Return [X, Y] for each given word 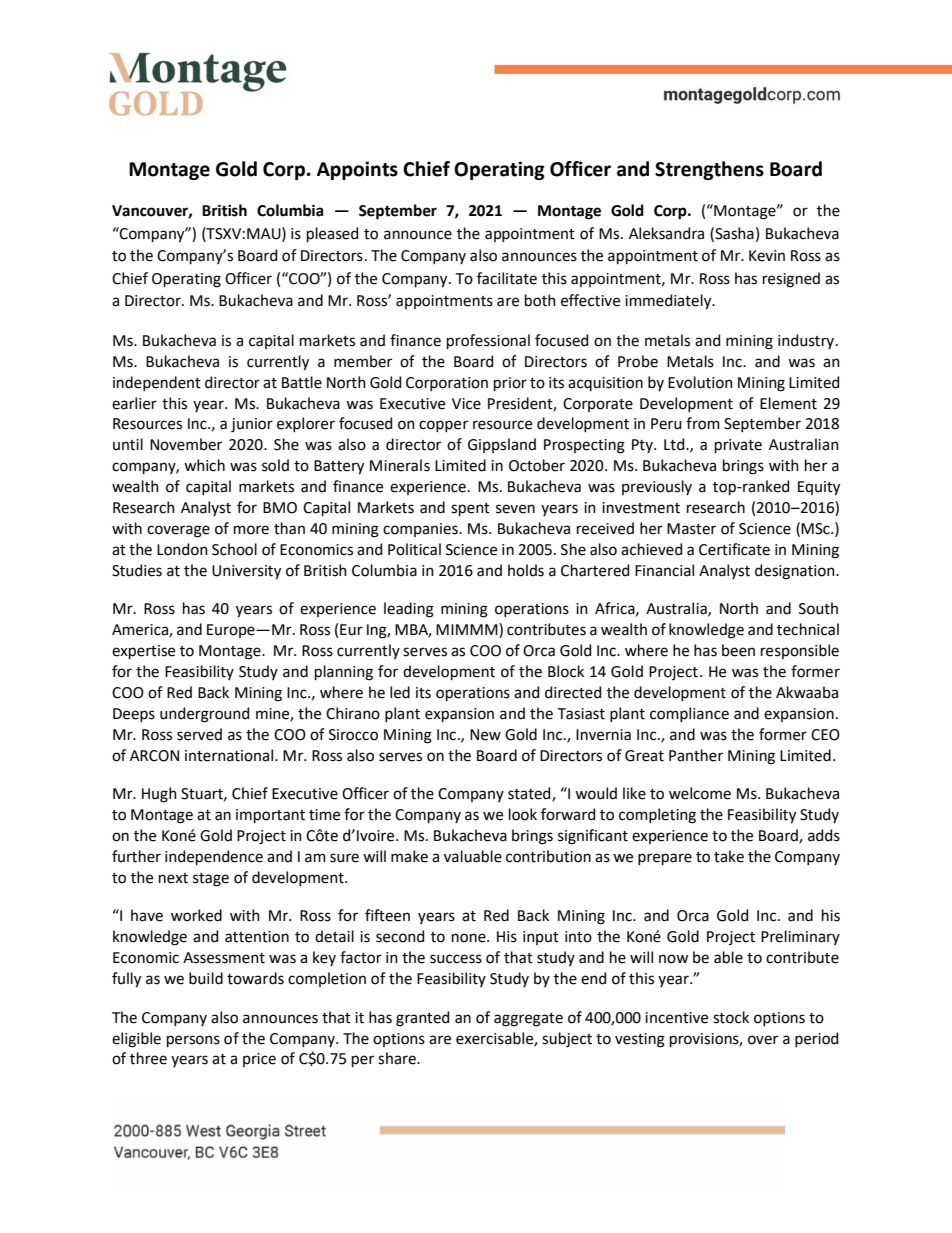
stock [731, 1017]
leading [409, 610]
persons [193, 1041]
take [729, 856]
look [523, 814]
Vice [466, 404]
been [738, 650]
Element [788, 403]
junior [252, 425]
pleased [332, 234]
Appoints [357, 170]
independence [214, 857]
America [141, 631]
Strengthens [709, 170]
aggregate [528, 1020]
